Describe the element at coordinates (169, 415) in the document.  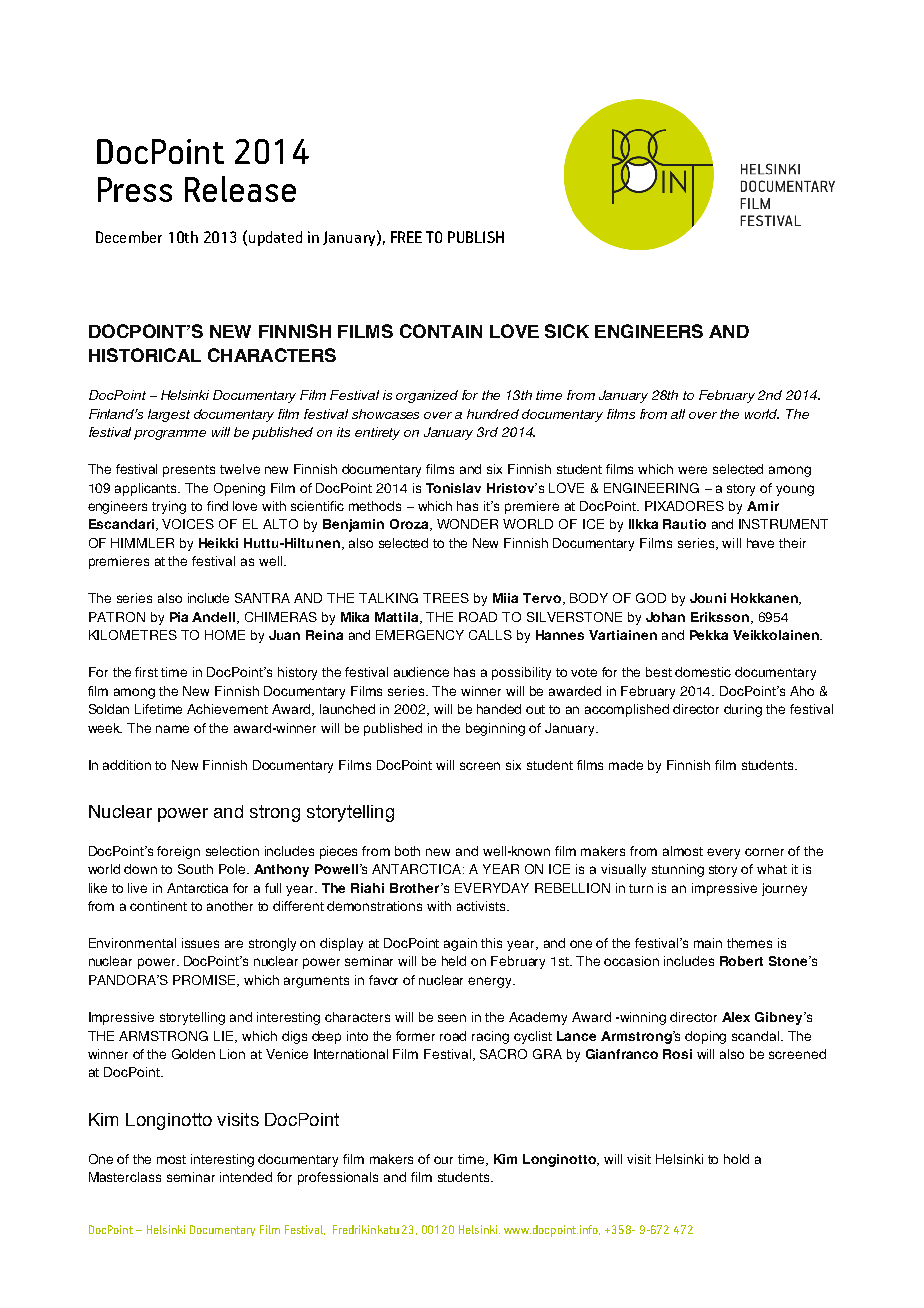
I see `largest` at that location.
